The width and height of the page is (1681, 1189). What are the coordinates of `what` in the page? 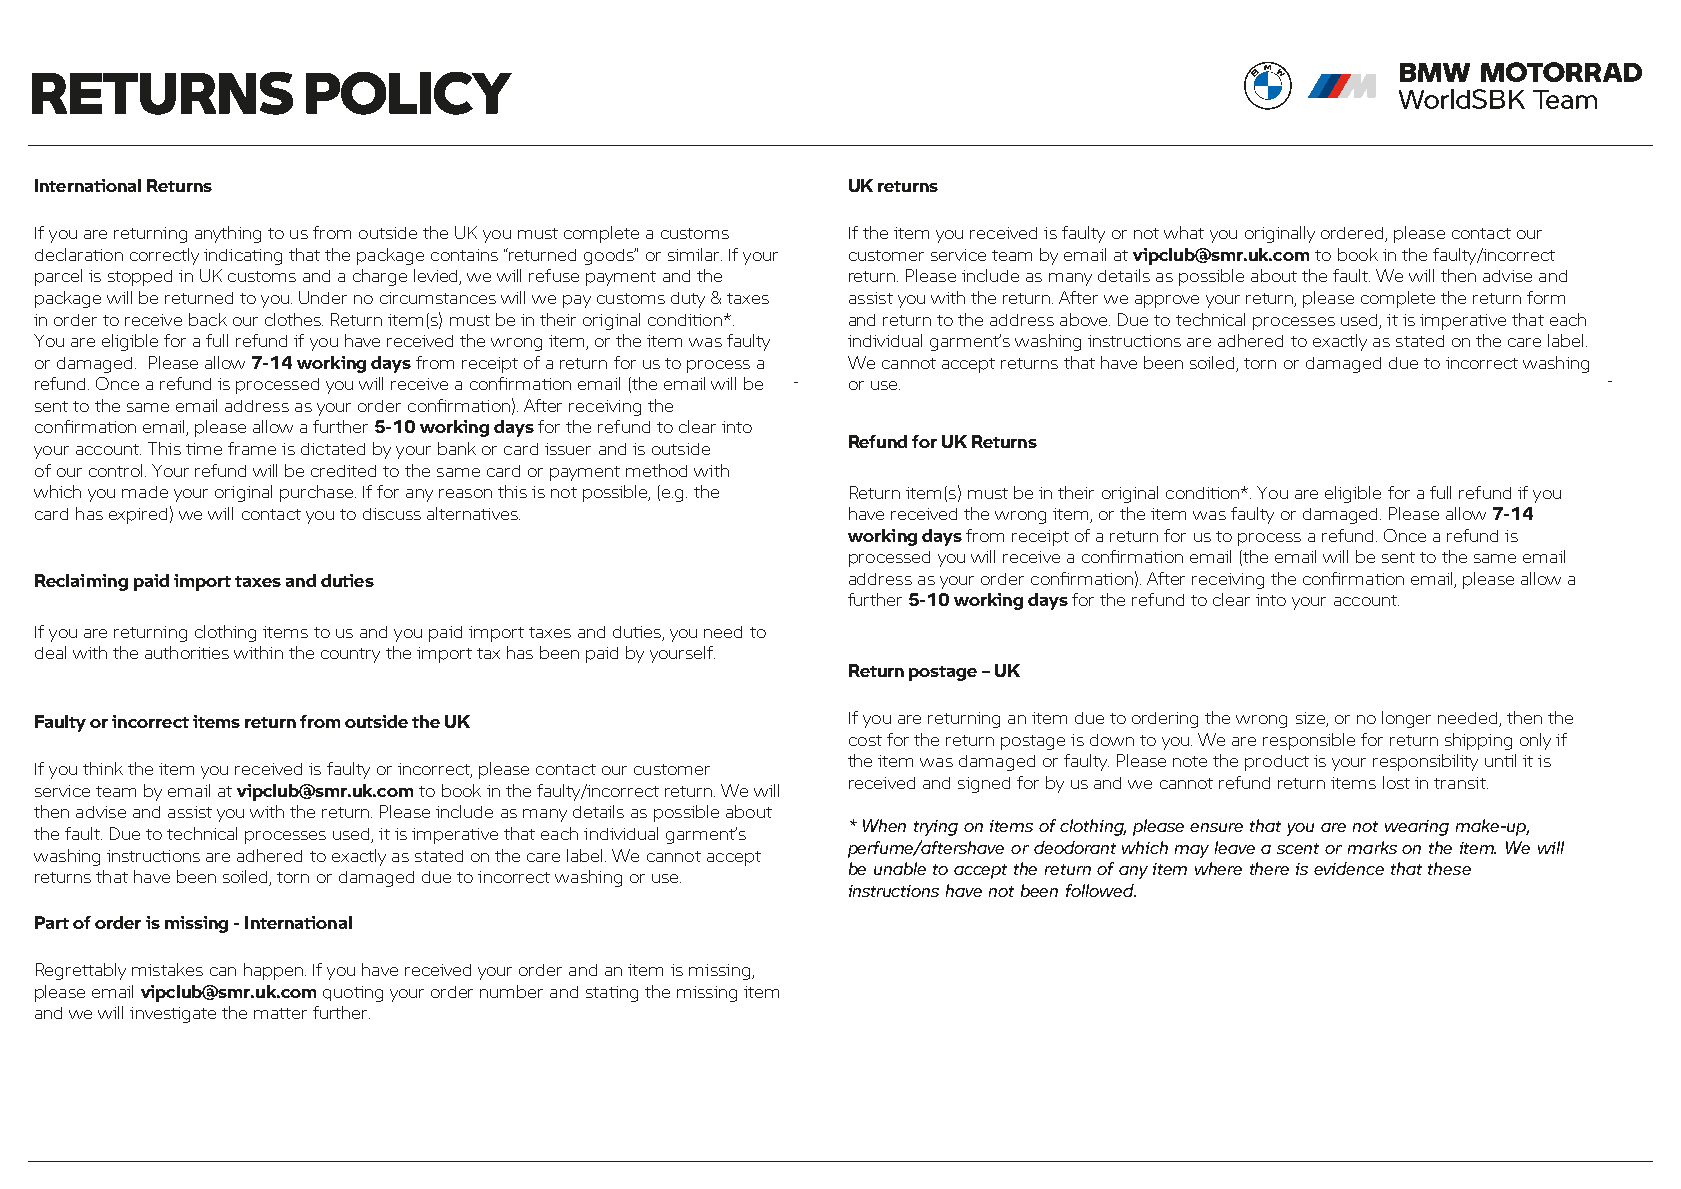 It's located at (1184, 232).
